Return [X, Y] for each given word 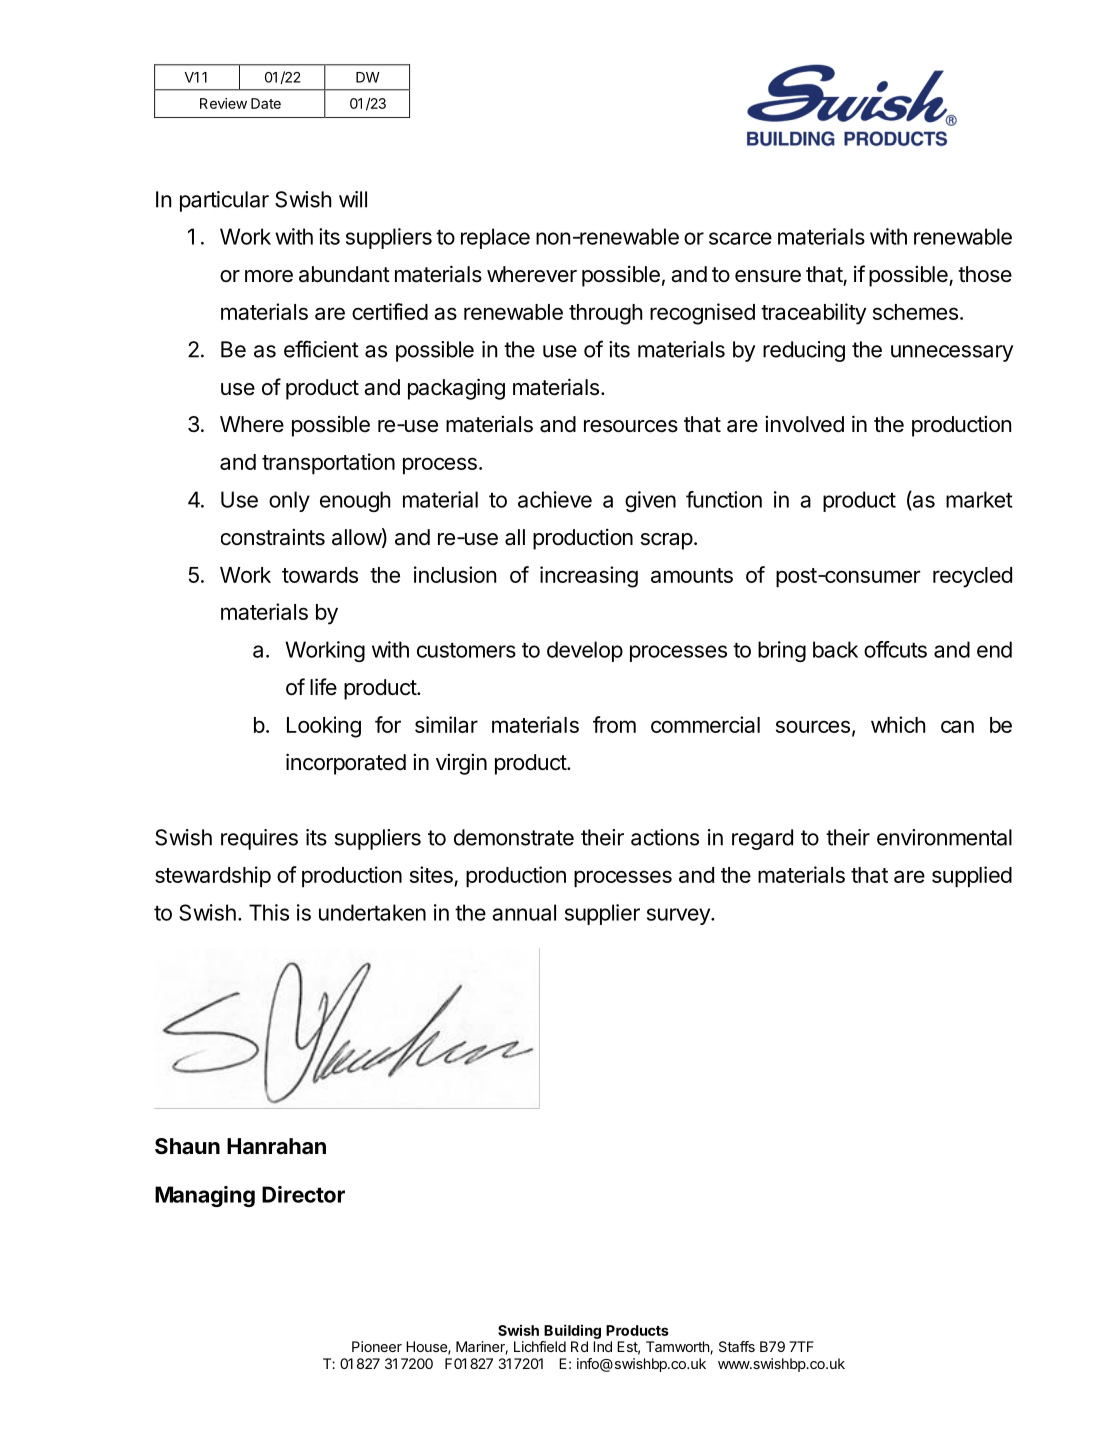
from [614, 724]
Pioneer [377, 1346]
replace [495, 238]
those [985, 274]
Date [266, 103]
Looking [324, 727]
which [898, 724]
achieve [555, 499]
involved [804, 424]
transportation [328, 463]
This [269, 912]
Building [572, 1331]
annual [524, 912]
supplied [972, 876]
